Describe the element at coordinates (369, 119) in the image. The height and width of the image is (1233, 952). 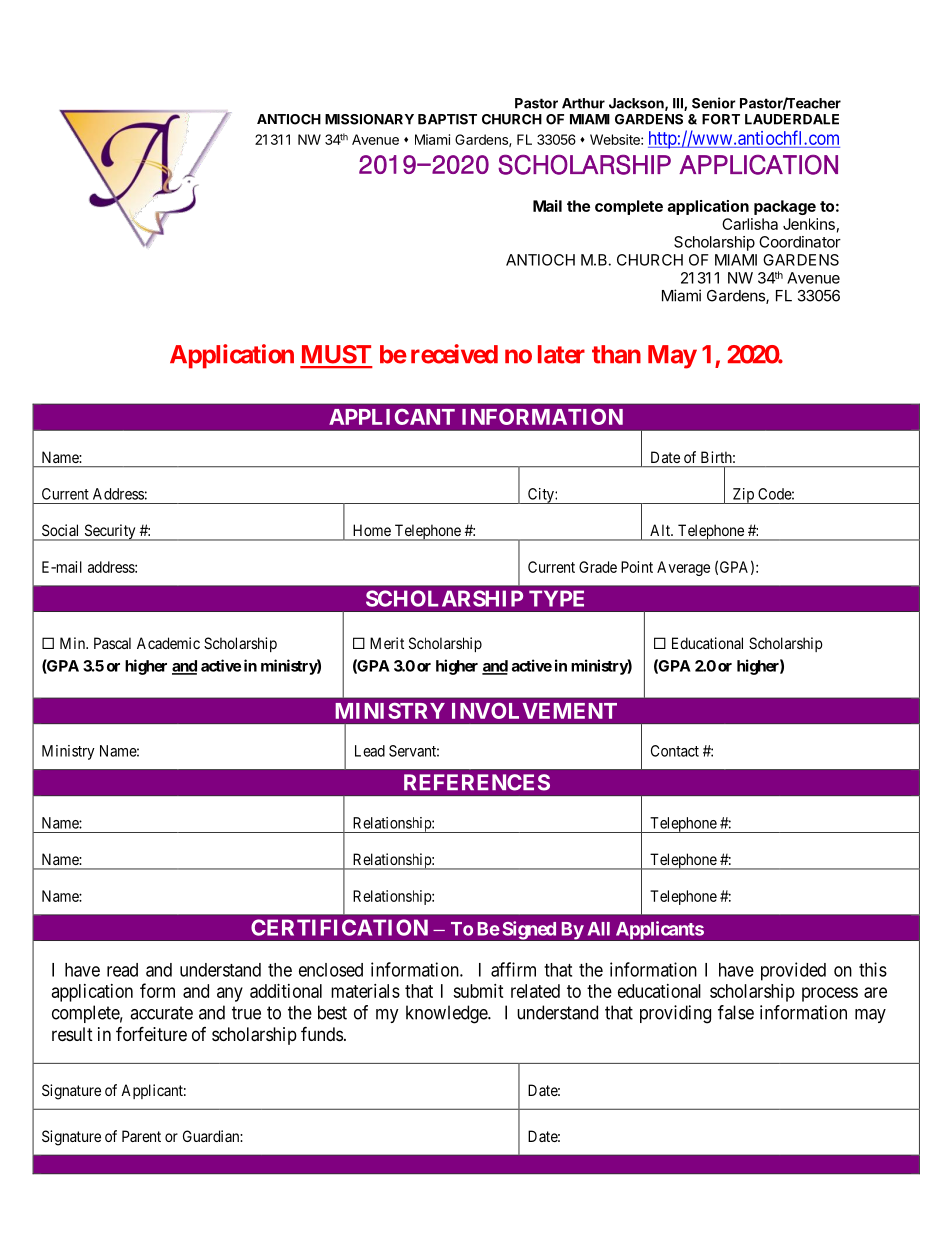
I see `MISSIONARY` at that location.
